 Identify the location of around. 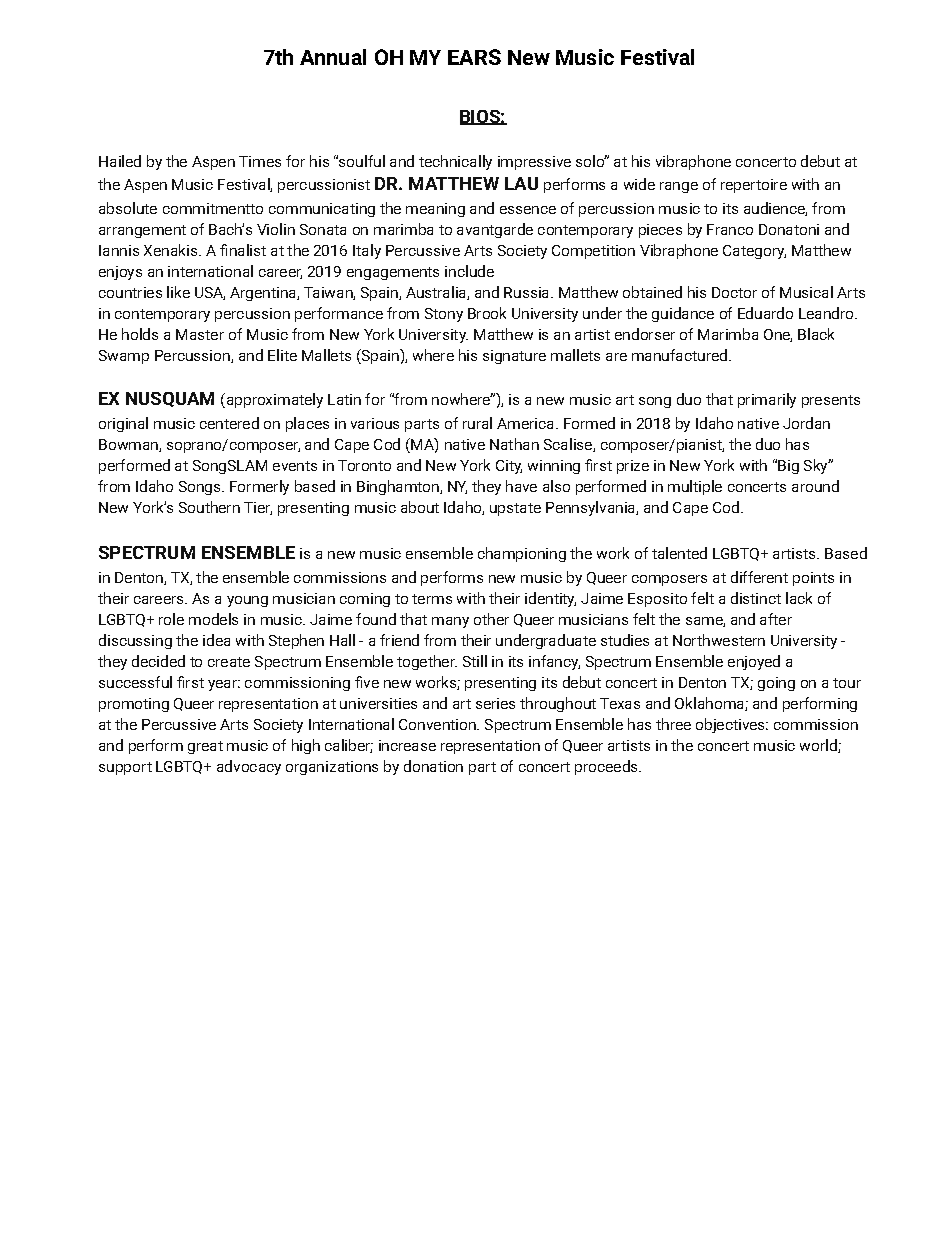
(815, 486).
